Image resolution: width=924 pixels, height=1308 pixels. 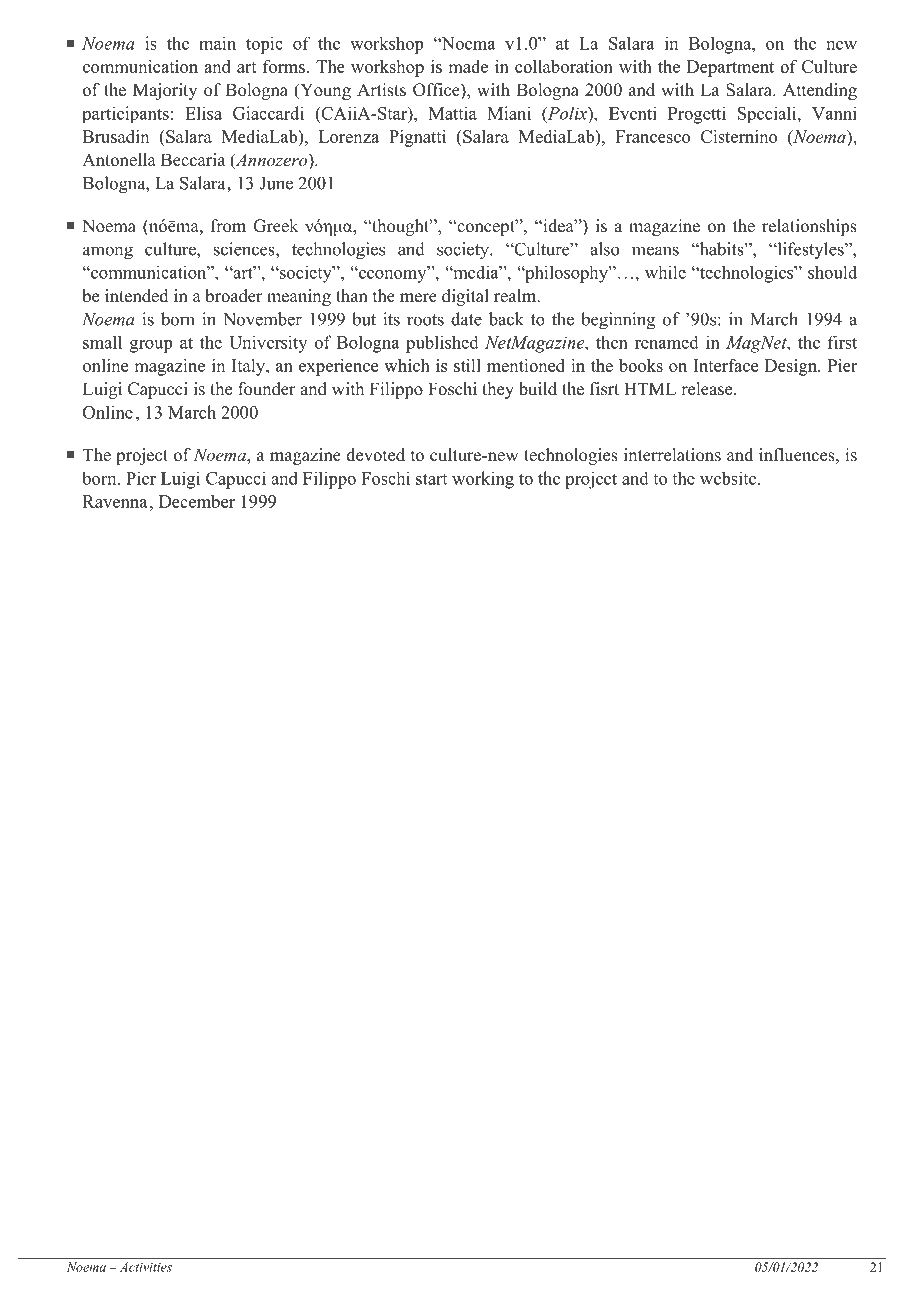 What do you see at coordinates (197, 501) in the screenshot?
I see `December` at bounding box center [197, 501].
